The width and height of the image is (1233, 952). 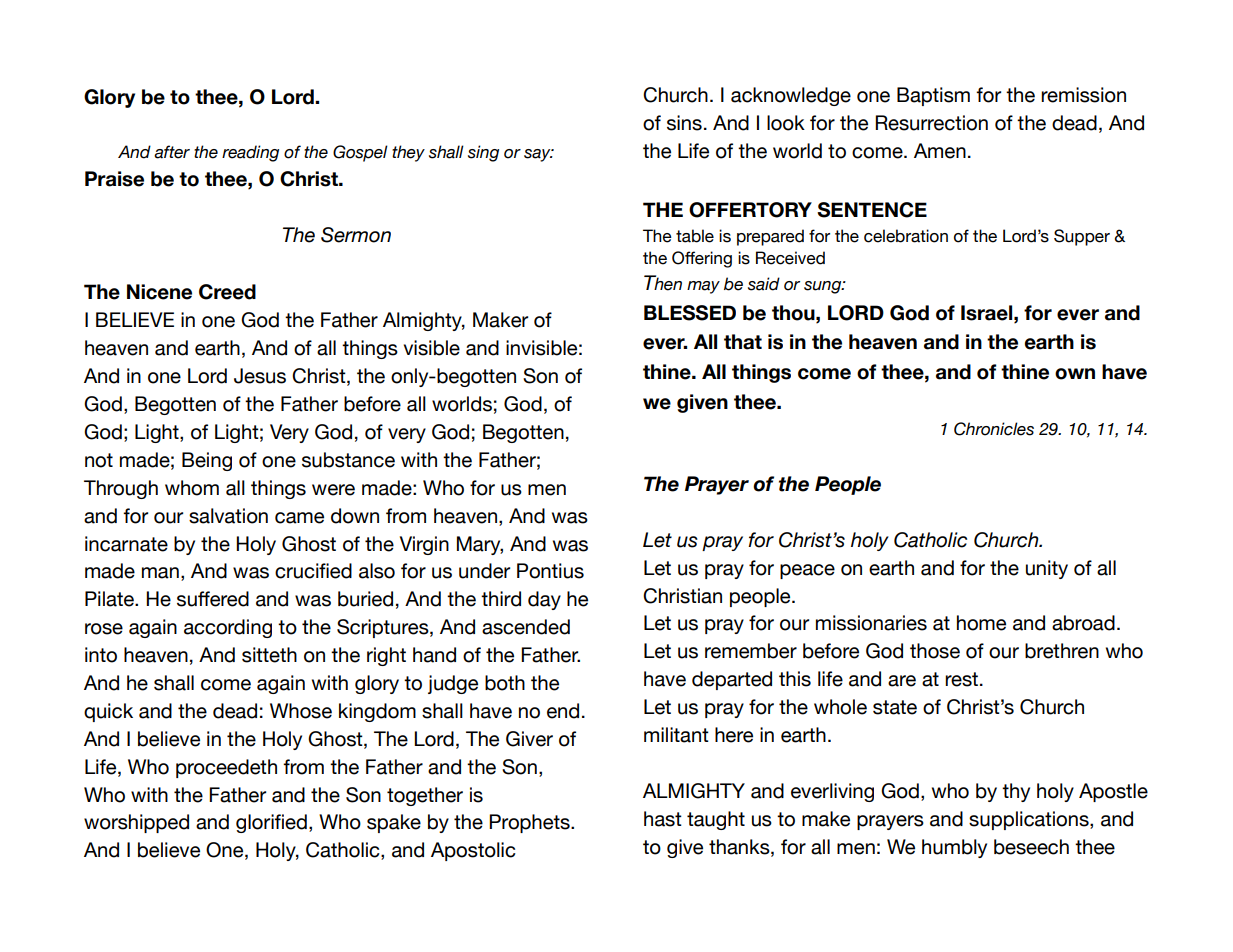 What do you see at coordinates (684, 123) in the image?
I see `sins` at bounding box center [684, 123].
